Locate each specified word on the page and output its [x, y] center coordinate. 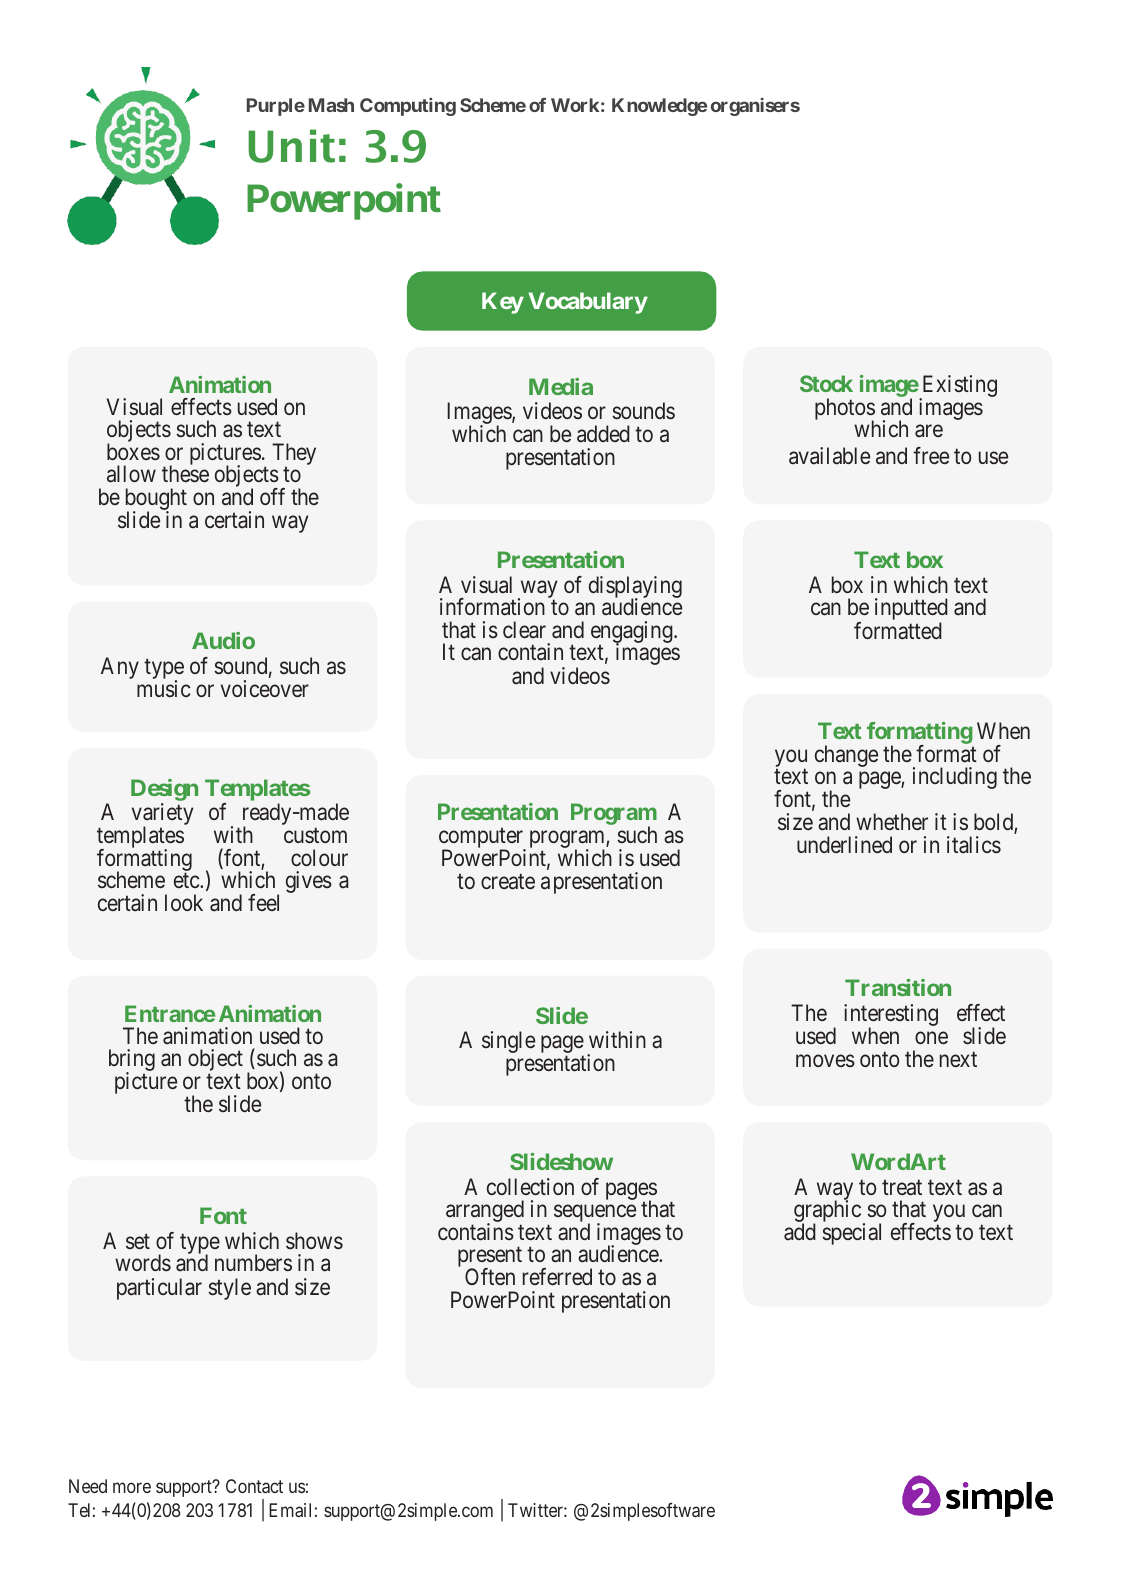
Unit [291, 146]
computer [482, 839]
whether [892, 821]
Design [164, 790]
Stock [826, 383]
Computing [408, 107]
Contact [254, 1486]
